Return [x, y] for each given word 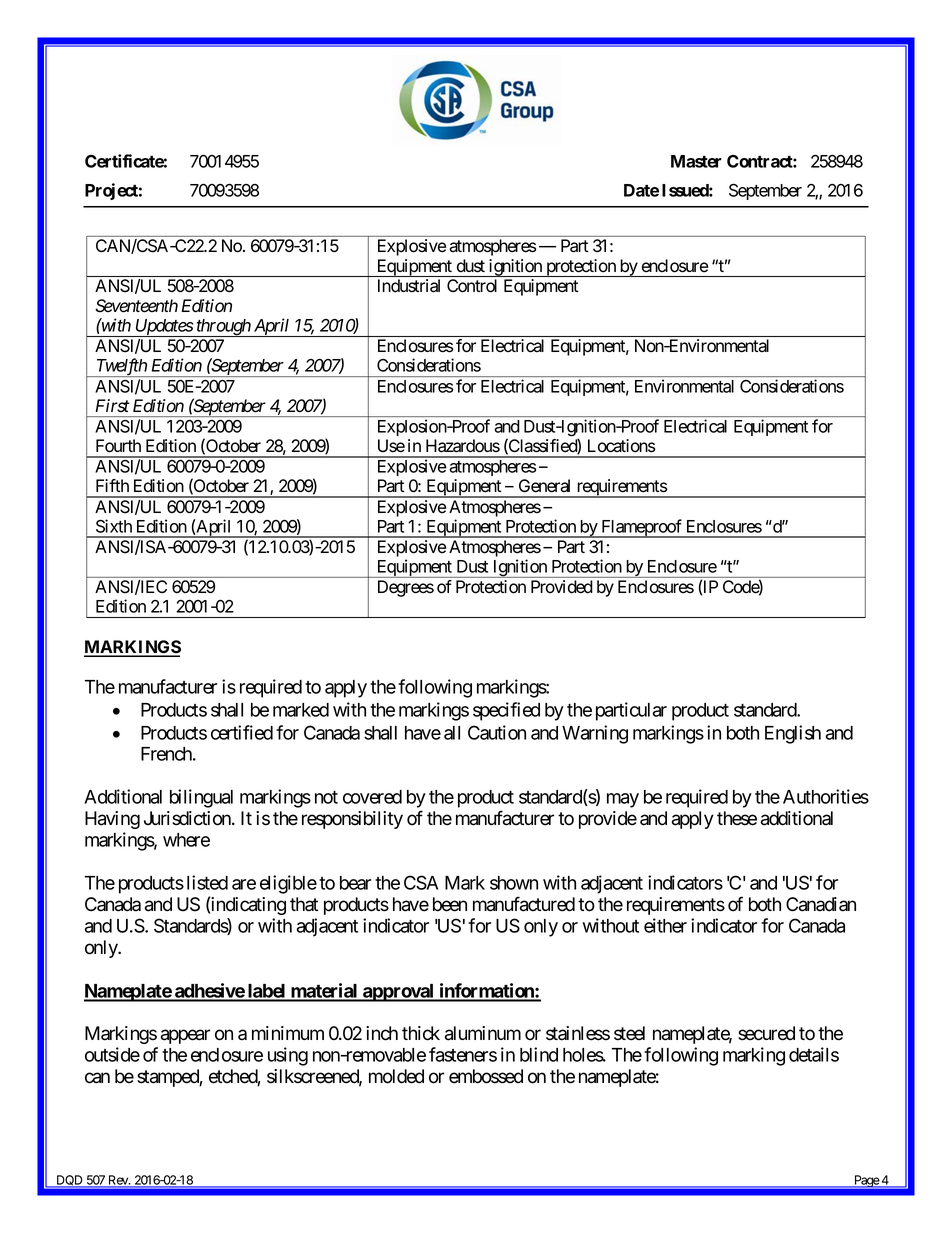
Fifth [112, 485]
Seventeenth [136, 306]
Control [472, 286]
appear [185, 1036]
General [544, 486]
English [793, 734]
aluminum [483, 1033]
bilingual [201, 798]
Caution [497, 732]
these [737, 818]
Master [696, 161]
